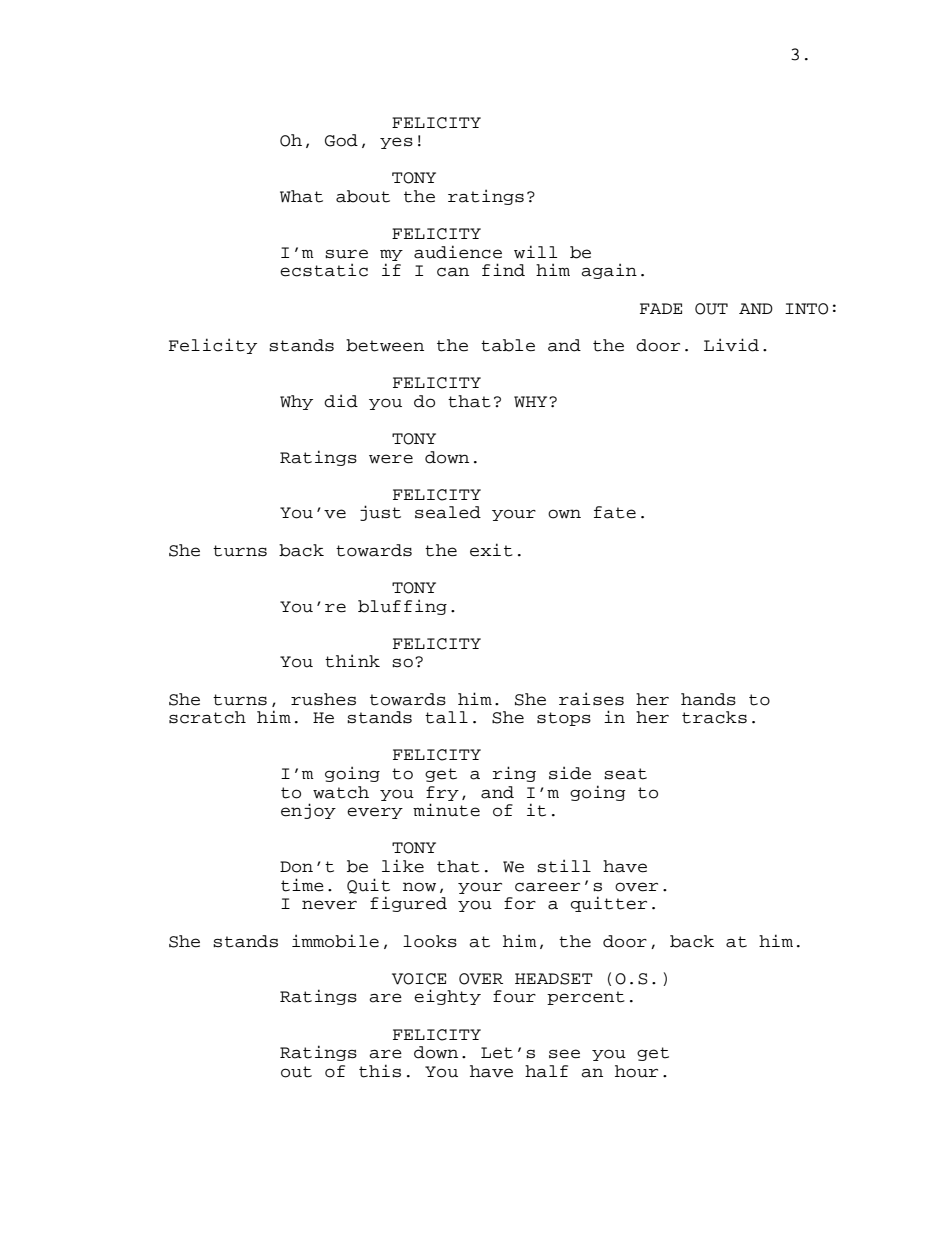  I want to click on will, so click(535, 251).
